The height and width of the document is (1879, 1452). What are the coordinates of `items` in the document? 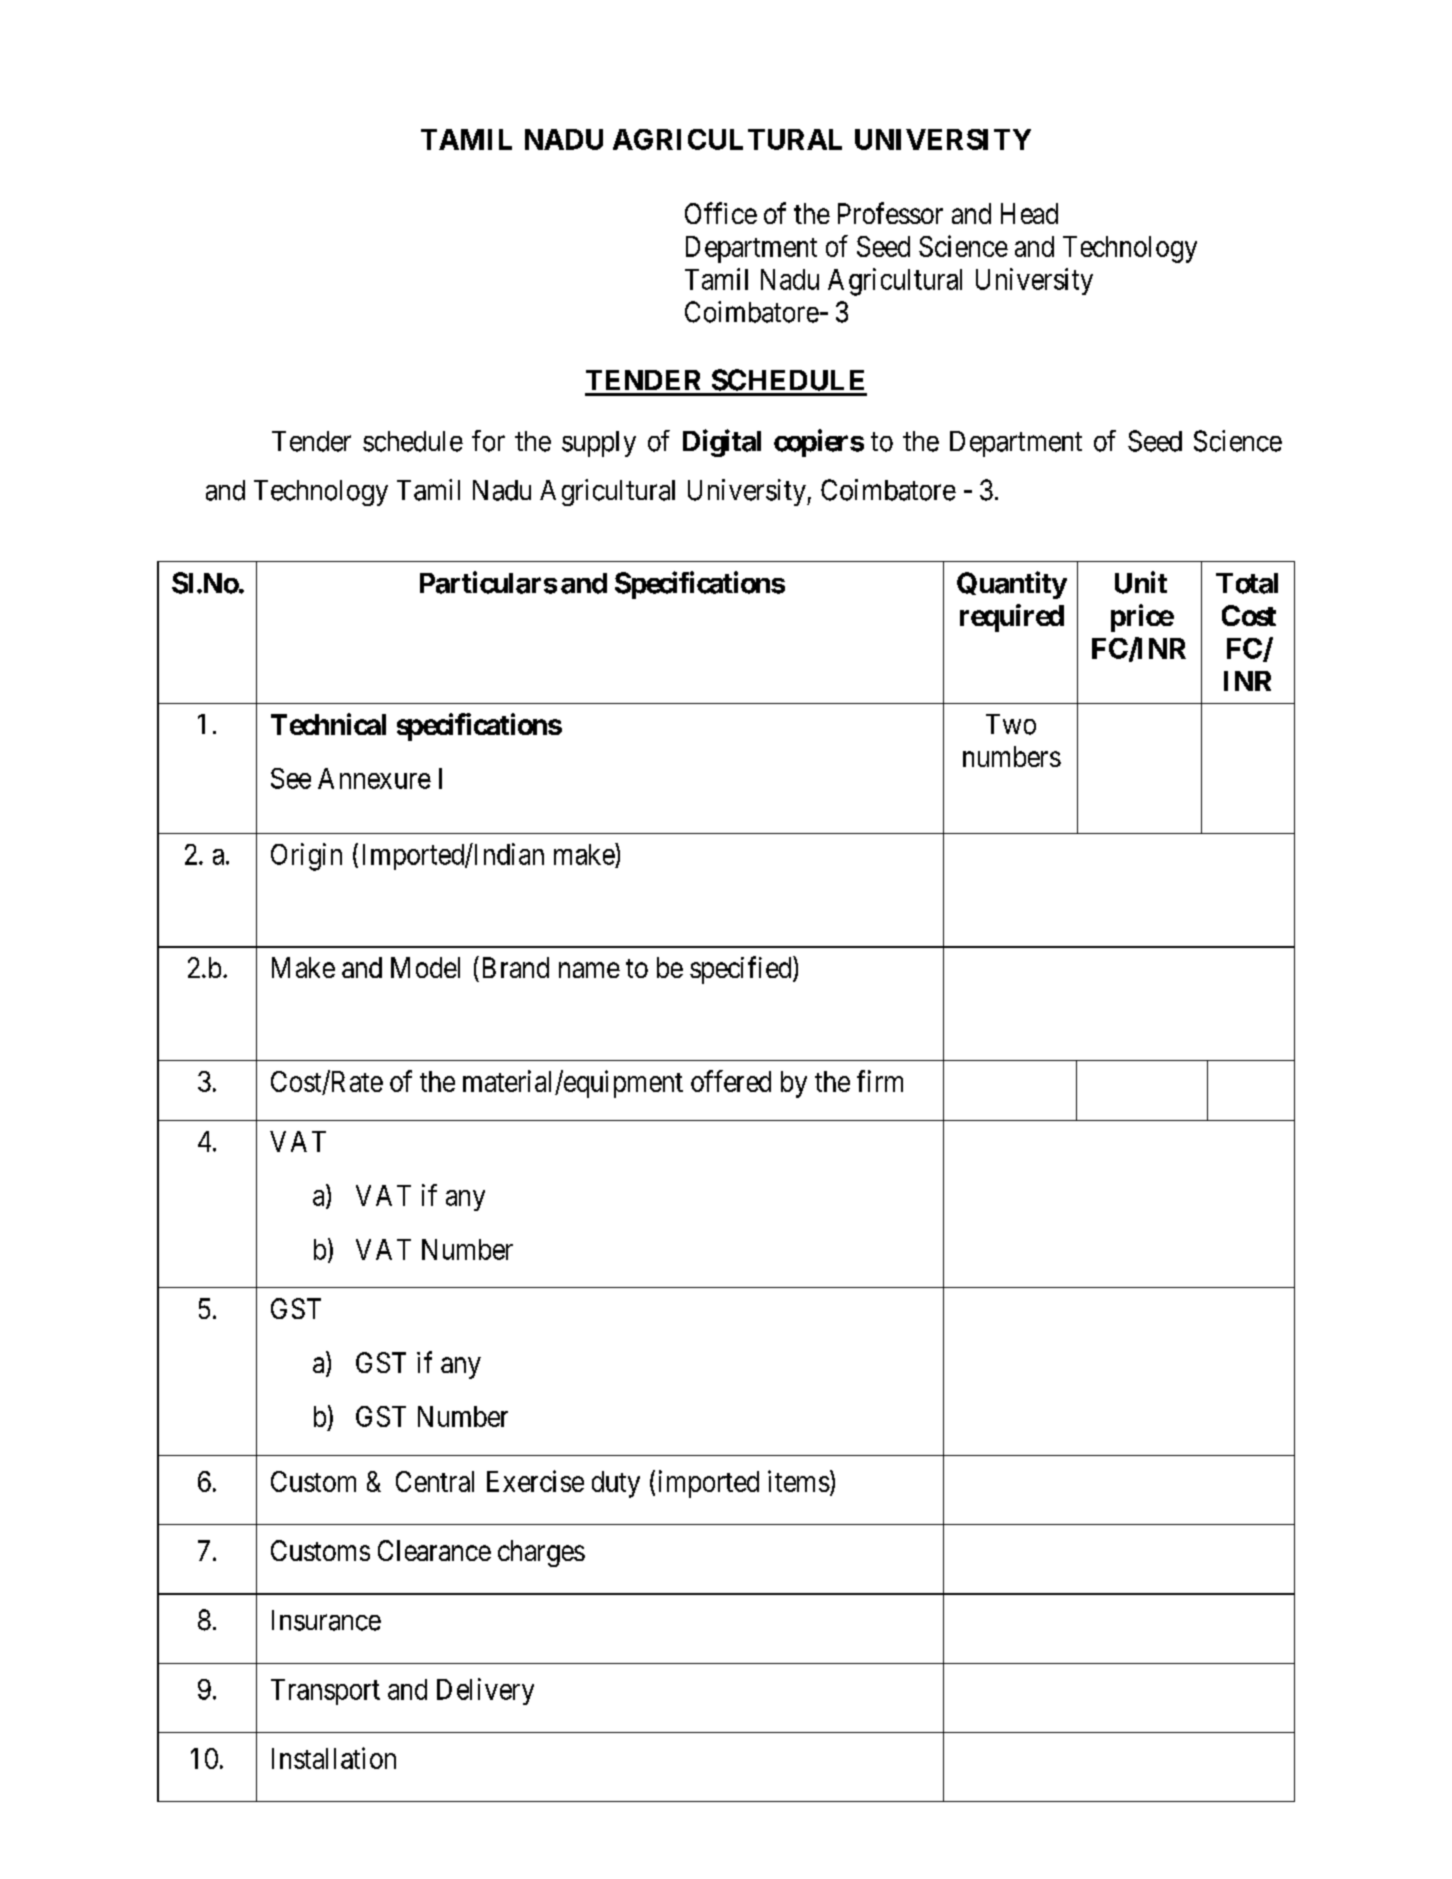 It's located at (799, 1481).
